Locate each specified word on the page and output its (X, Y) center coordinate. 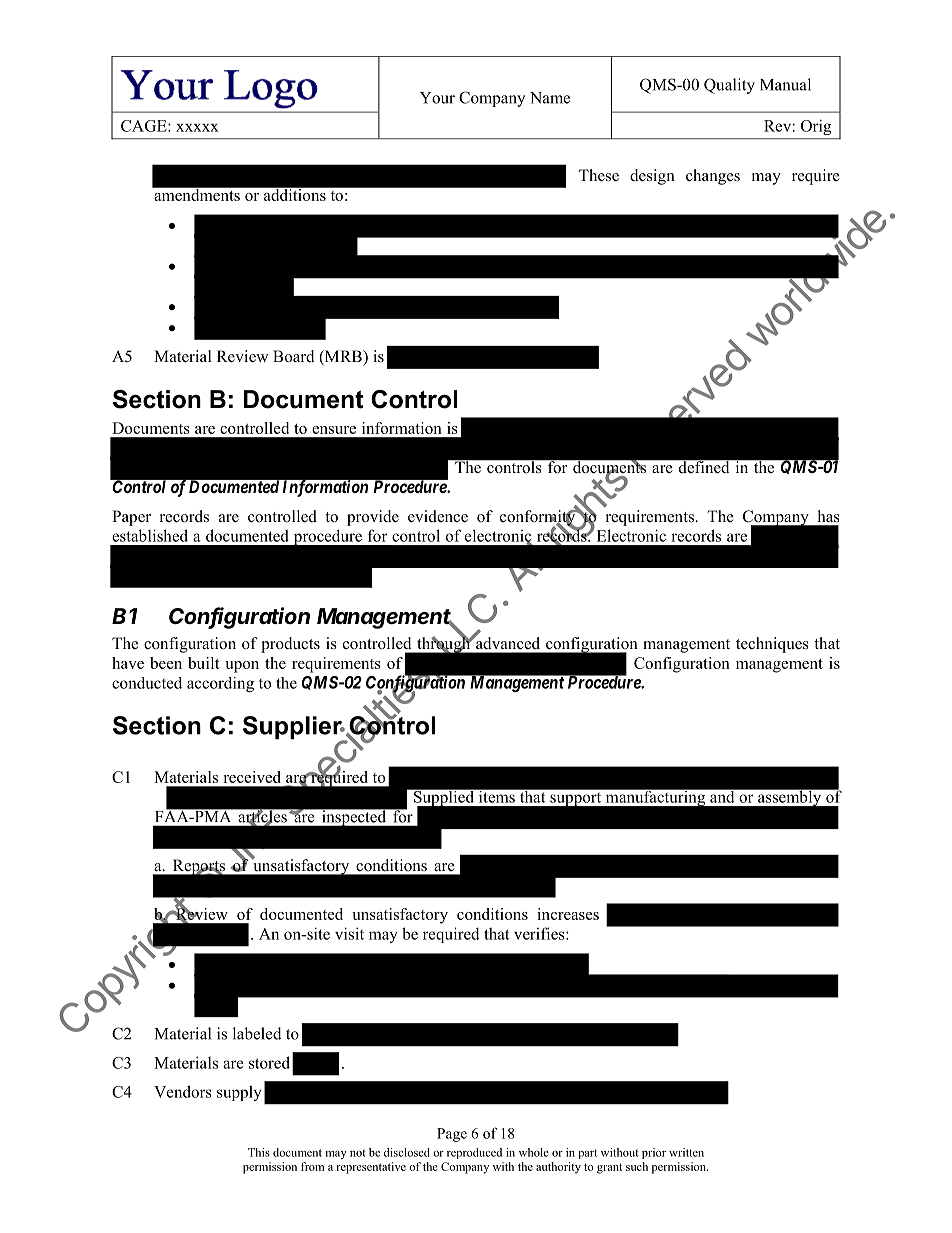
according (220, 684)
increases (568, 914)
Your (437, 98)
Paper (131, 518)
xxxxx (197, 128)
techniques (772, 645)
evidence (438, 516)
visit (349, 933)
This (259, 1152)
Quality (729, 86)
